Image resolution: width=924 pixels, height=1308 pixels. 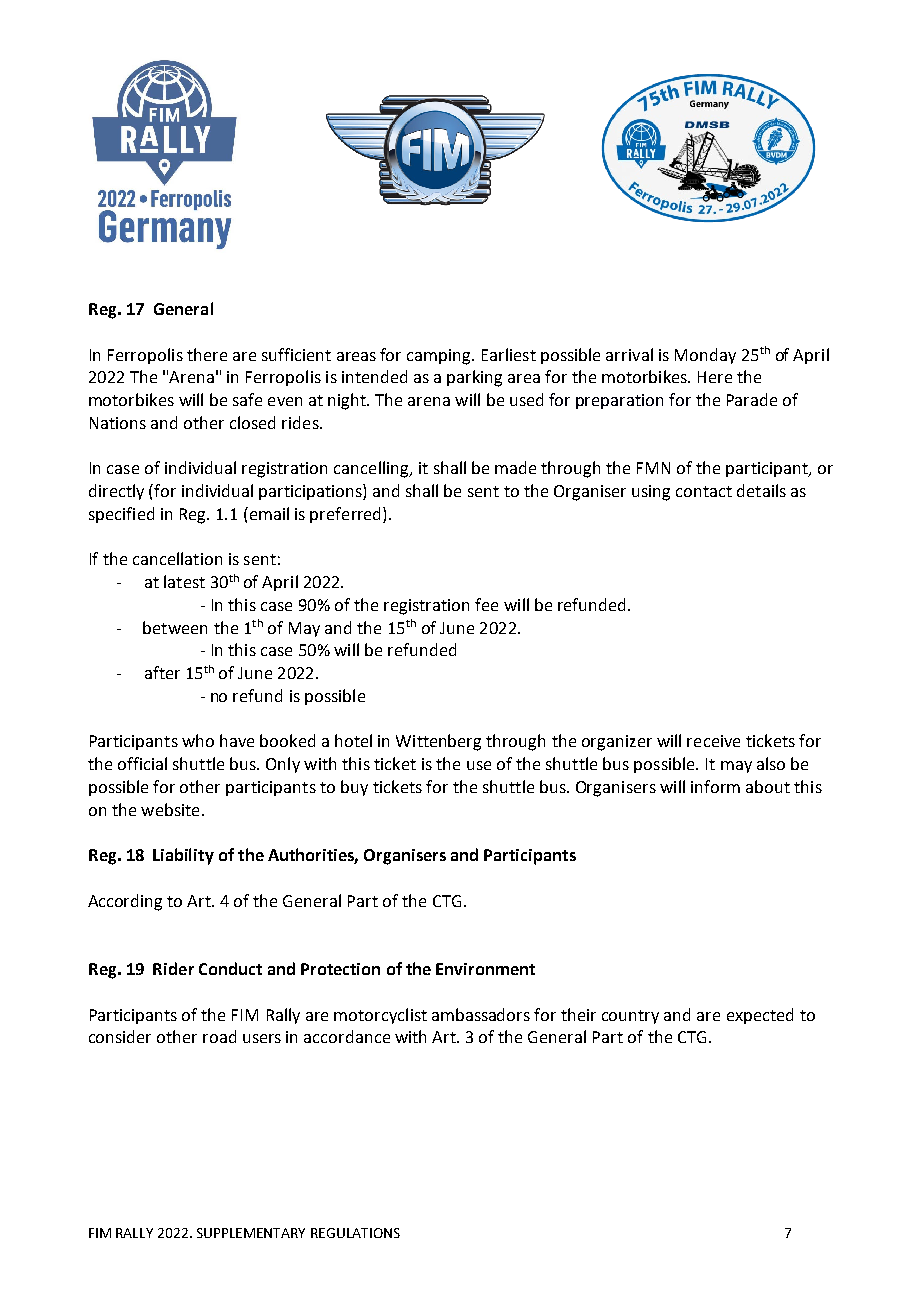 What do you see at coordinates (705, 356) in the screenshot?
I see `Monday` at bounding box center [705, 356].
